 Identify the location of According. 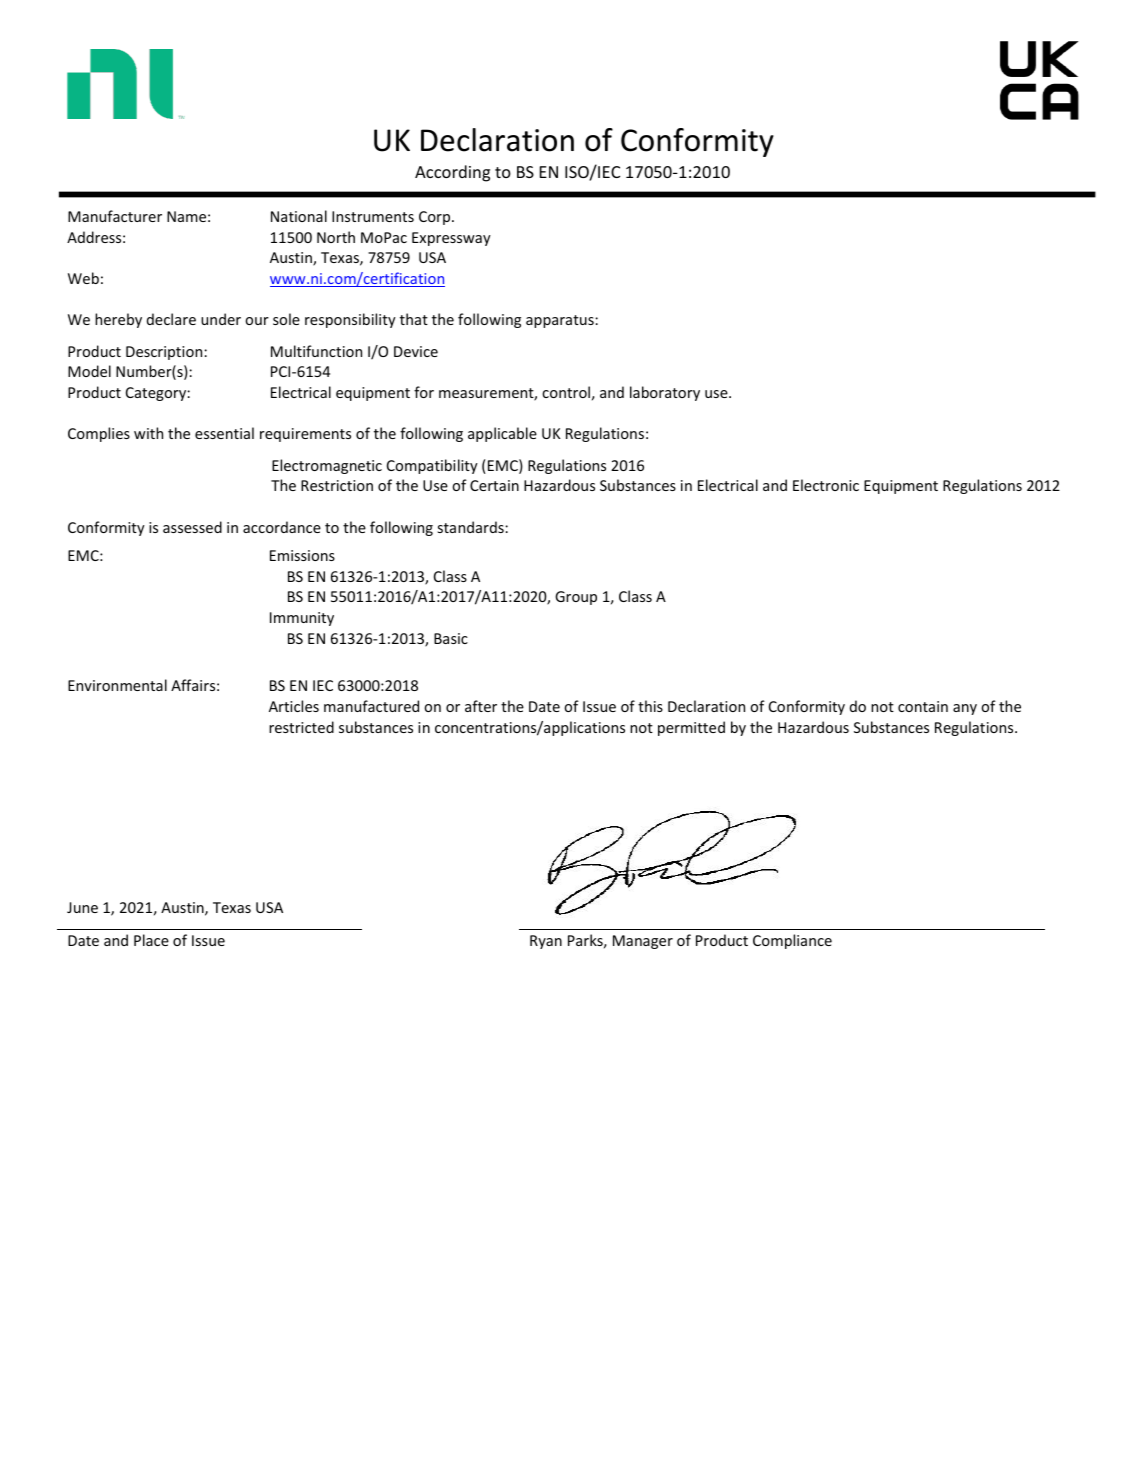
(452, 173).
